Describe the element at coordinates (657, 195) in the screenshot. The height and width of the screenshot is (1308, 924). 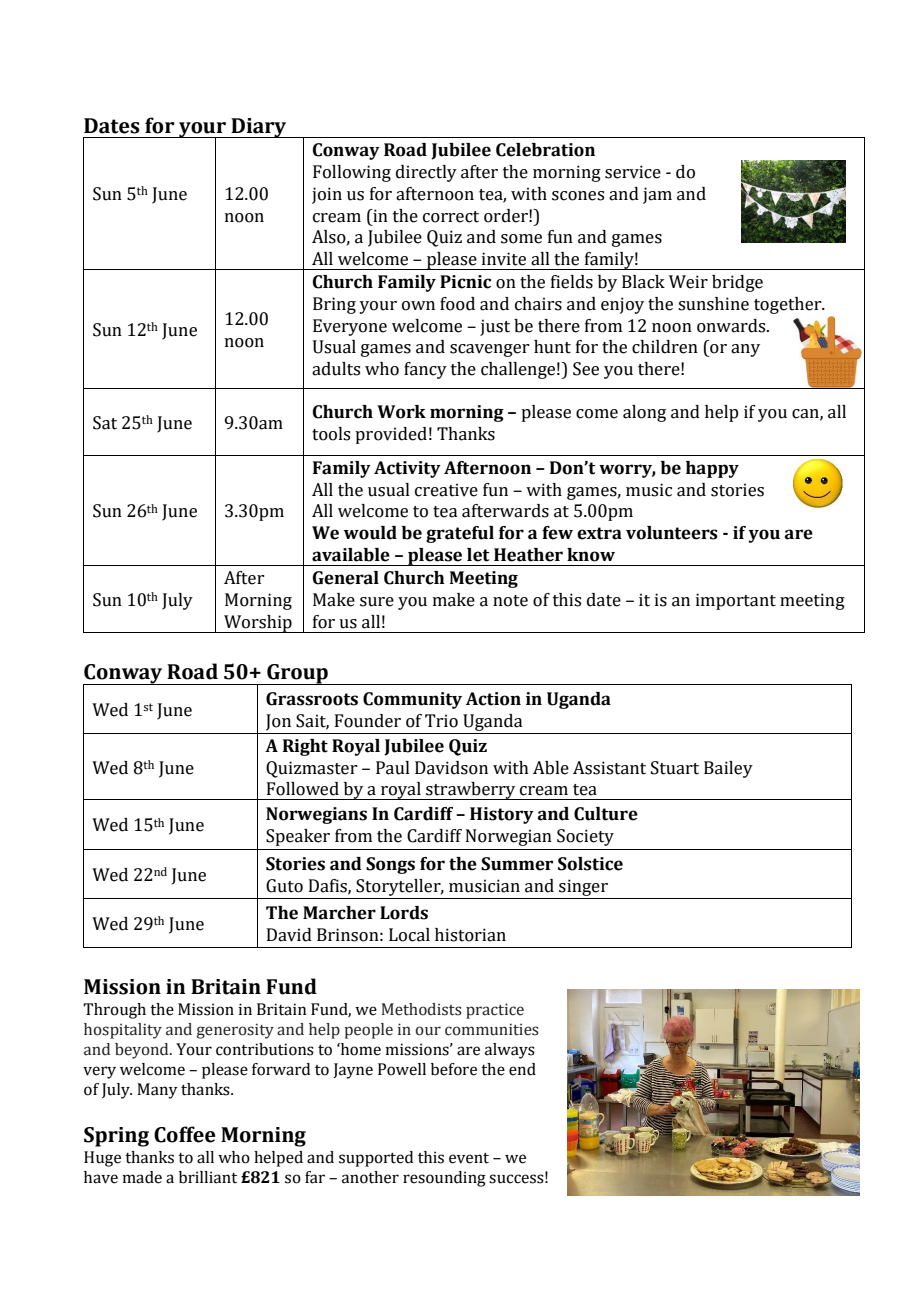
I see `jam` at that location.
